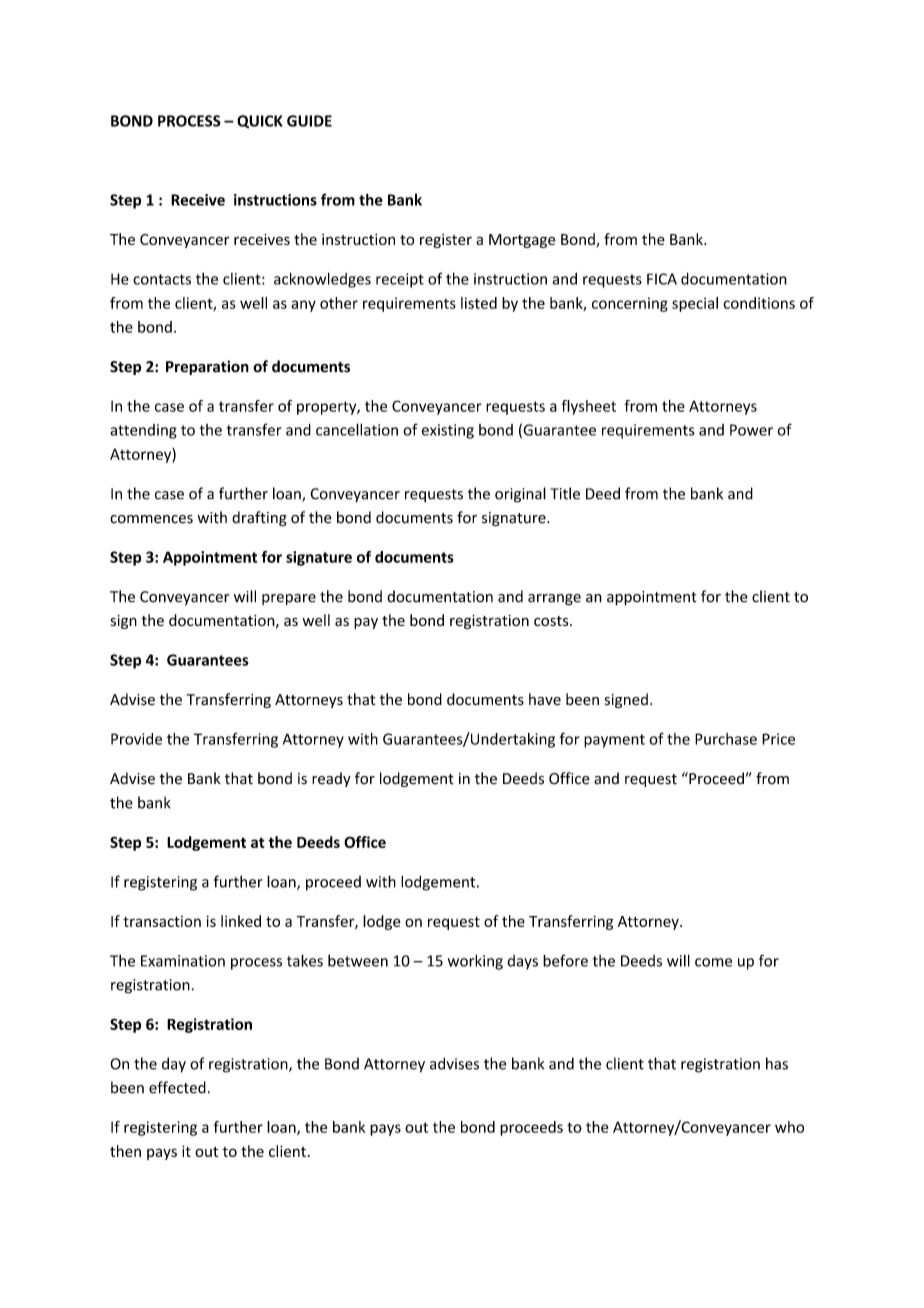 The width and height of the screenshot is (924, 1308). I want to click on prepare, so click(289, 600).
